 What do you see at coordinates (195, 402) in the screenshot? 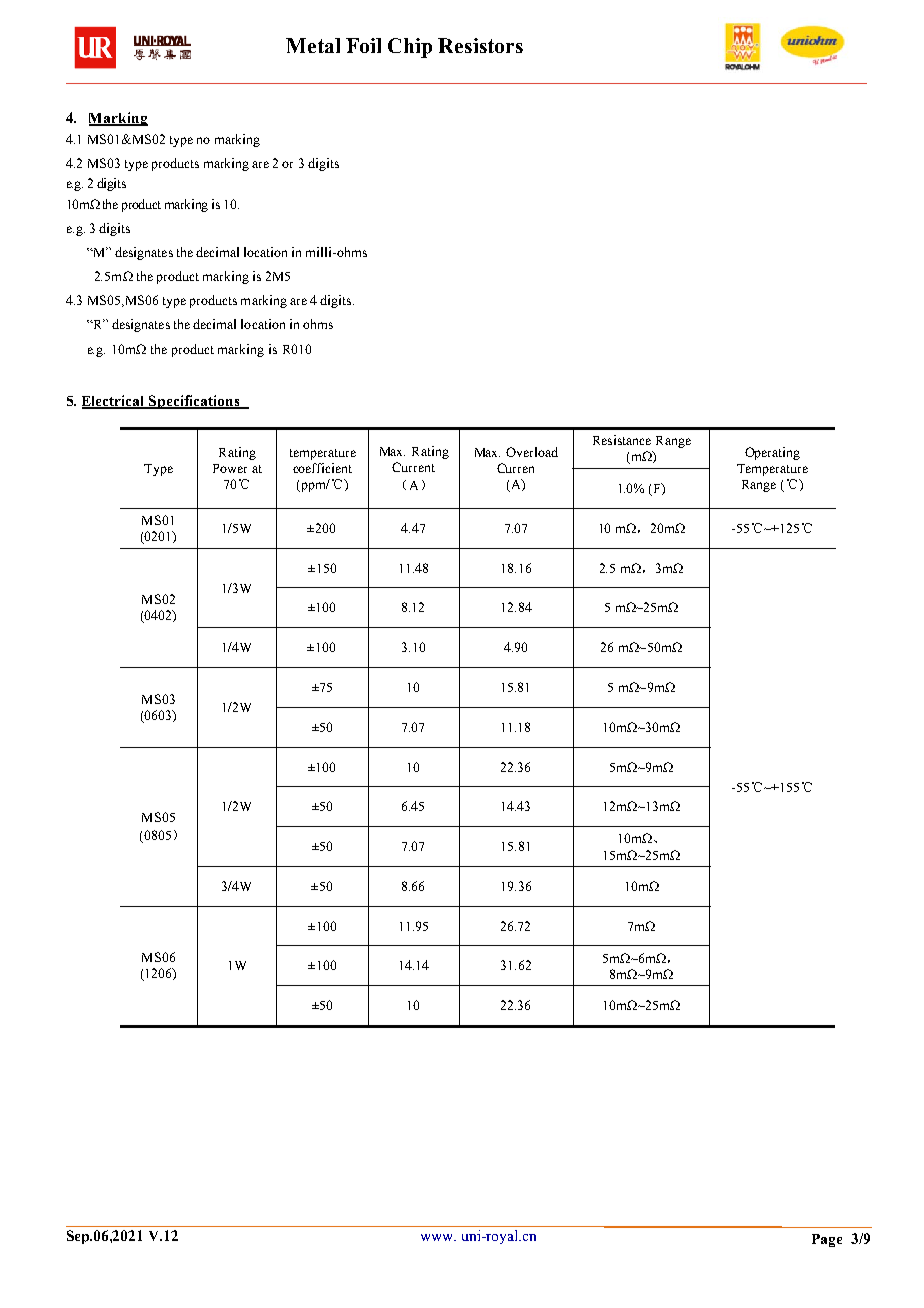
I see `Specifications` at bounding box center [195, 402].
